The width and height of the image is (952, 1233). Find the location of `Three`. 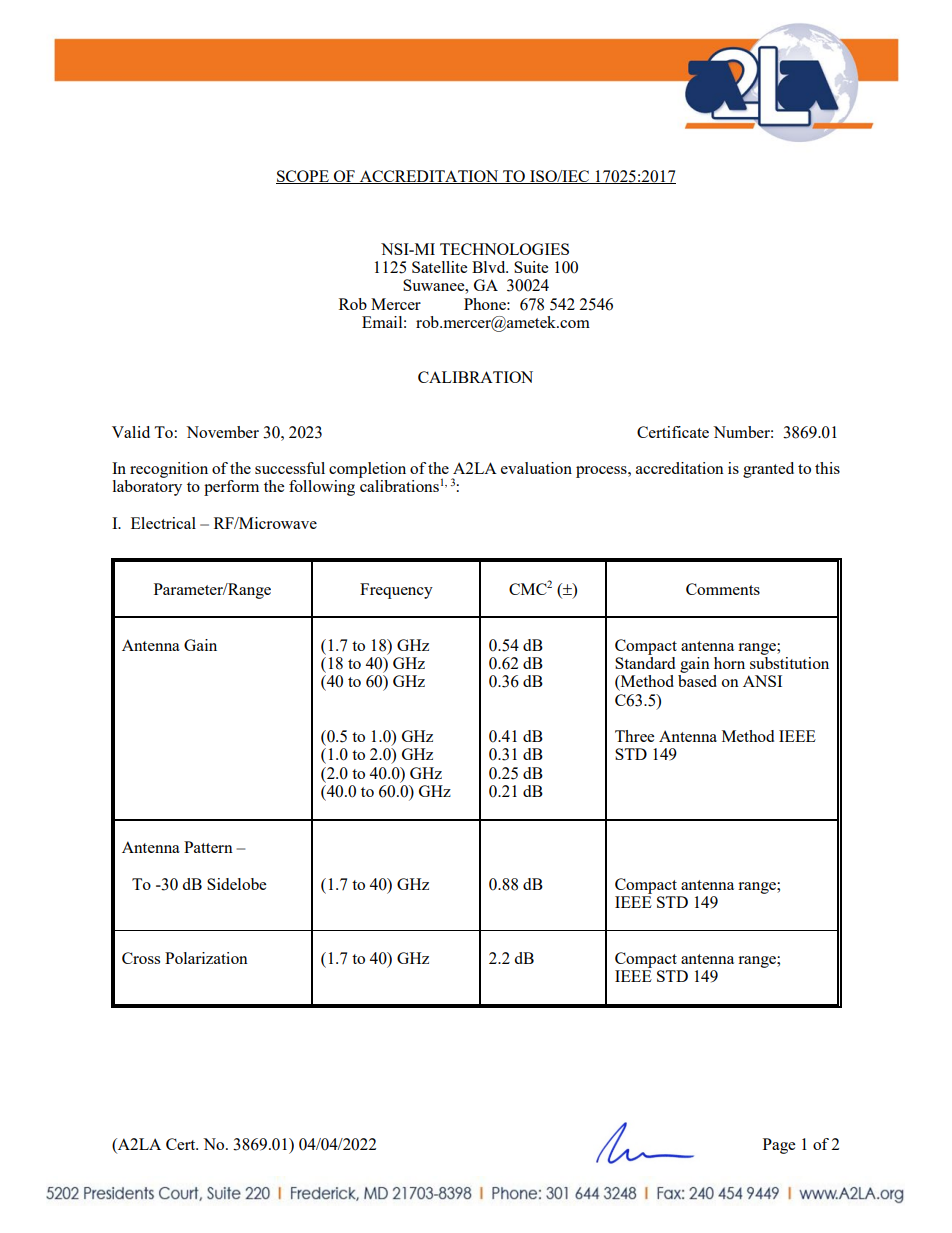

Three is located at coordinates (634, 736).
